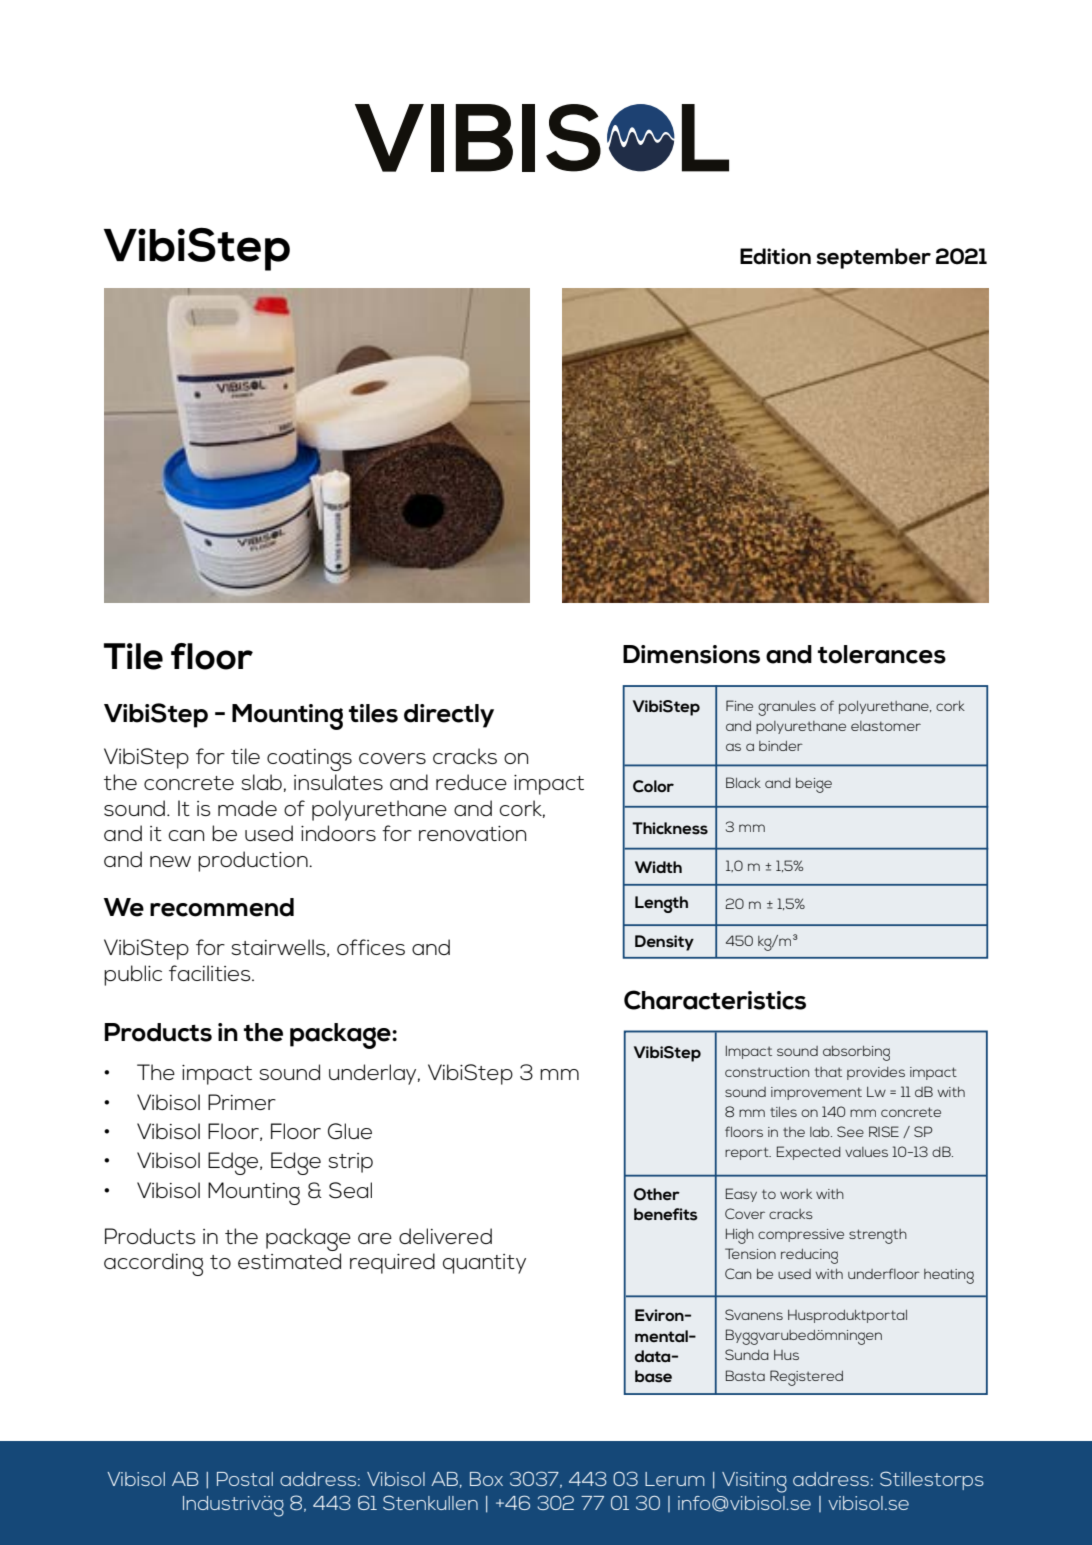  What do you see at coordinates (775, 256) in the document?
I see `Edition` at bounding box center [775, 256].
